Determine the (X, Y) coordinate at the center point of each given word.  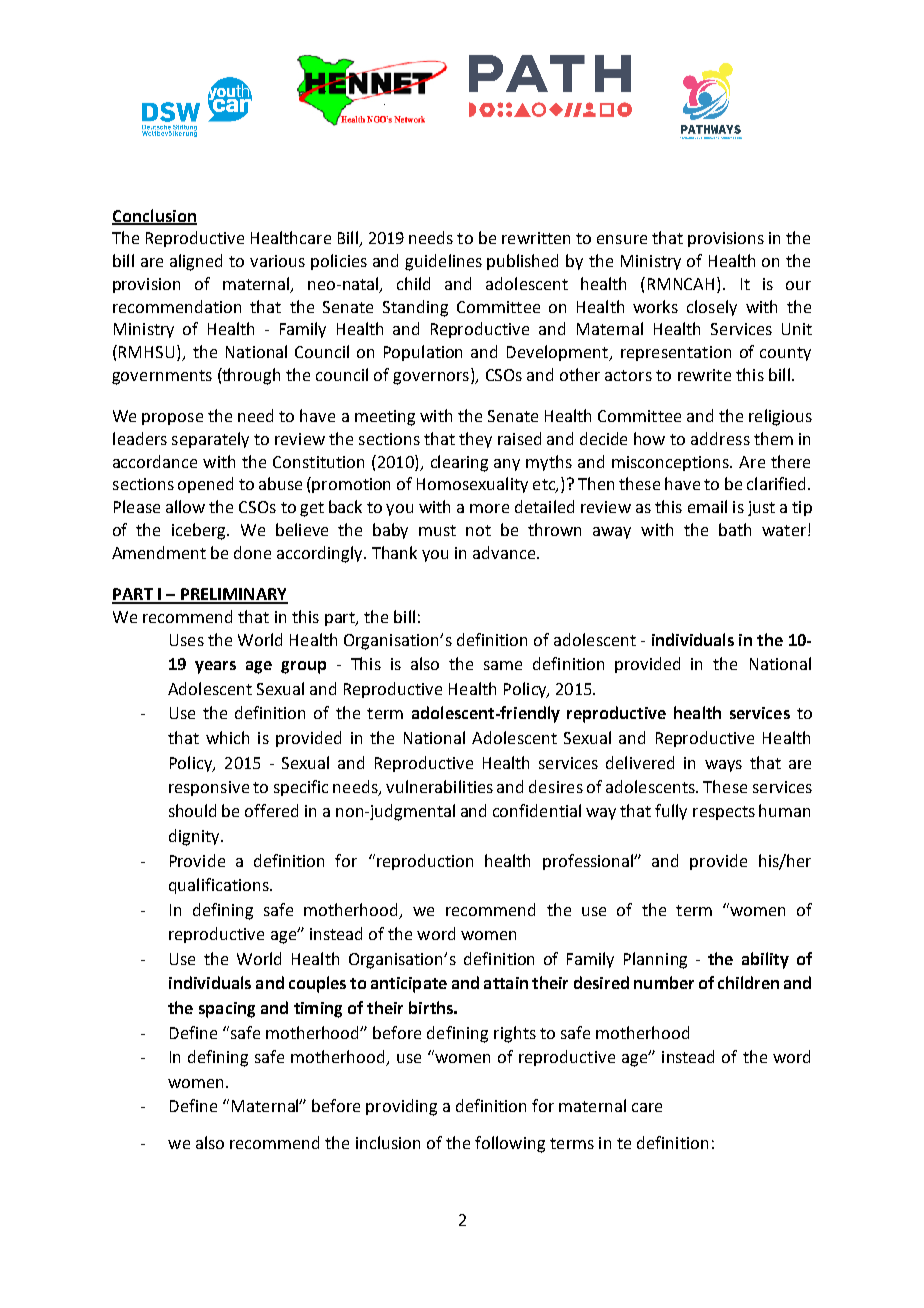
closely (712, 308)
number (664, 982)
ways (723, 766)
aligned (196, 262)
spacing (227, 1010)
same (503, 665)
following (510, 1144)
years (215, 667)
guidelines (443, 262)
